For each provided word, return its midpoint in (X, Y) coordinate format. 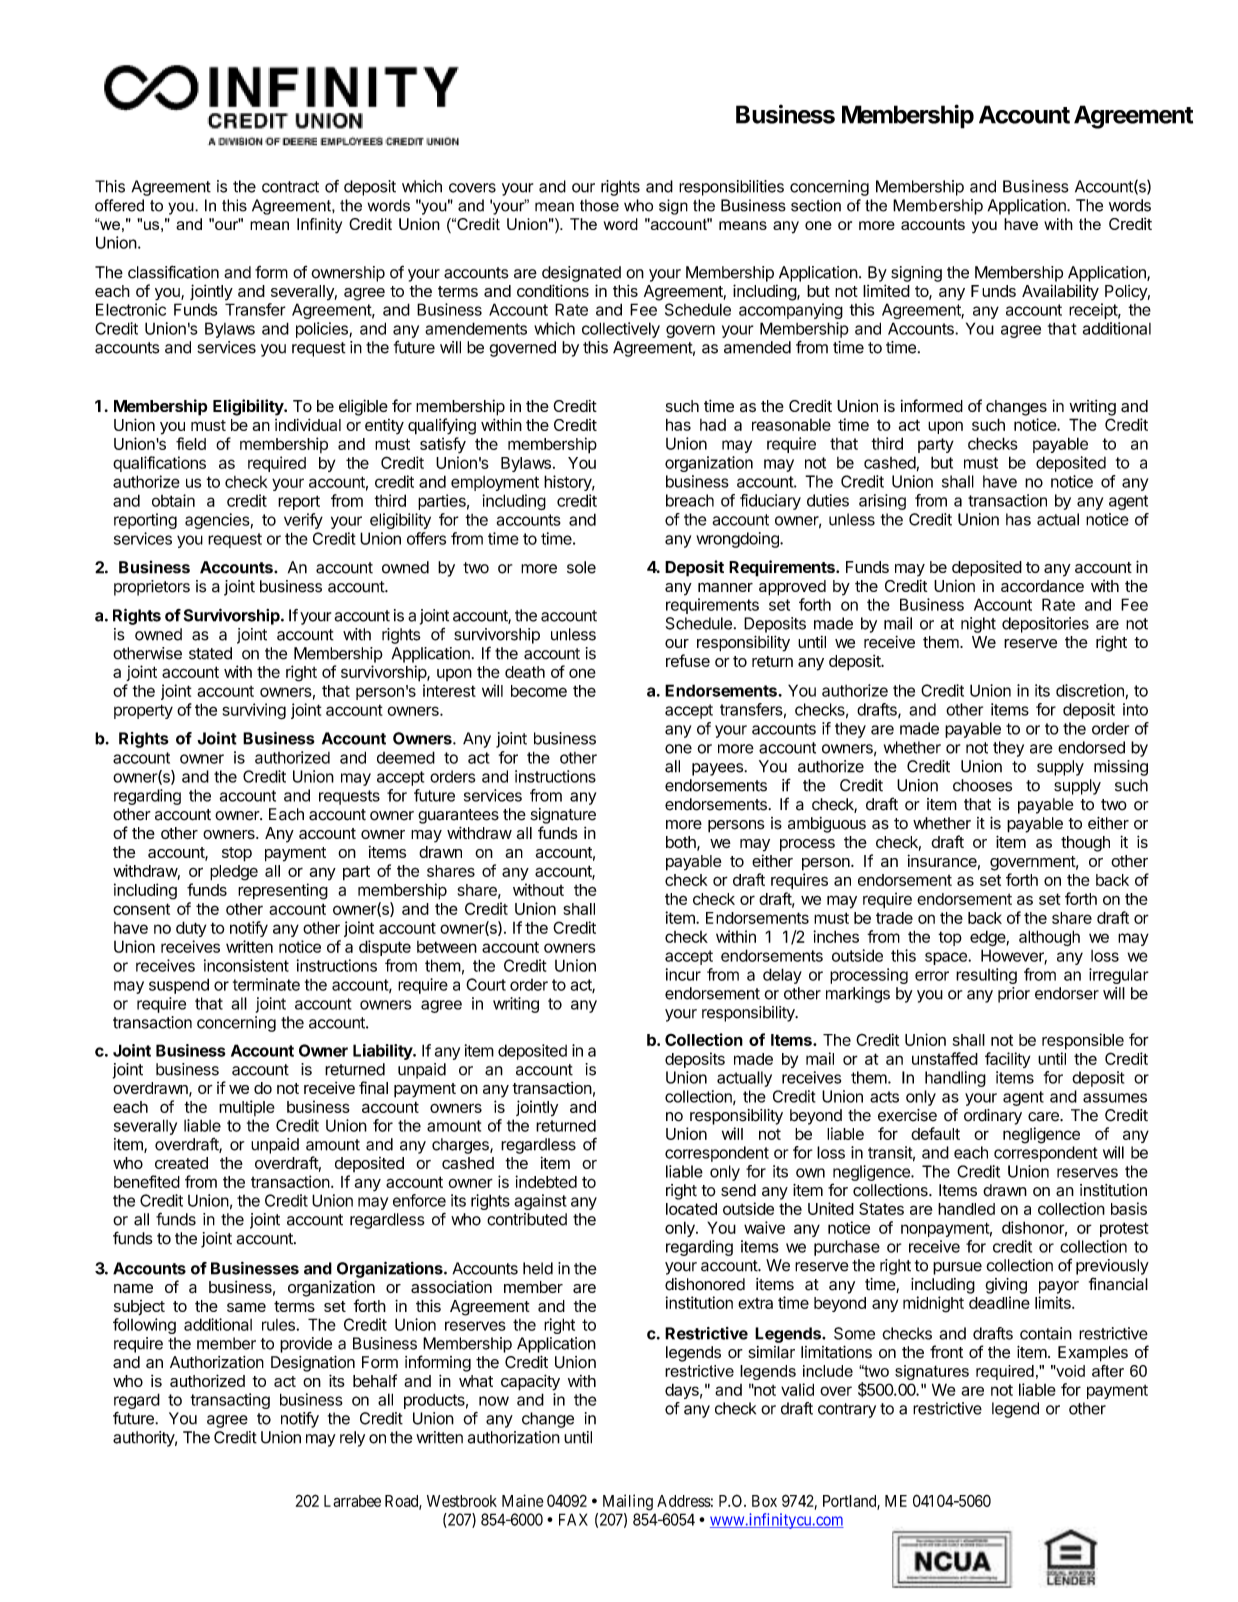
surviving (254, 711)
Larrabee (352, 1501)
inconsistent (246, 965)
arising (882, 502)
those (599, 205)
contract (290, 187)
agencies (217, 521)
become (539, 691)
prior (1014, 995)
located (691, 1209)
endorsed (1091, 747)
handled (966, 1209)
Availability (1060, 292)
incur (683, 974)
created (181, 1163)
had (713, 425)
